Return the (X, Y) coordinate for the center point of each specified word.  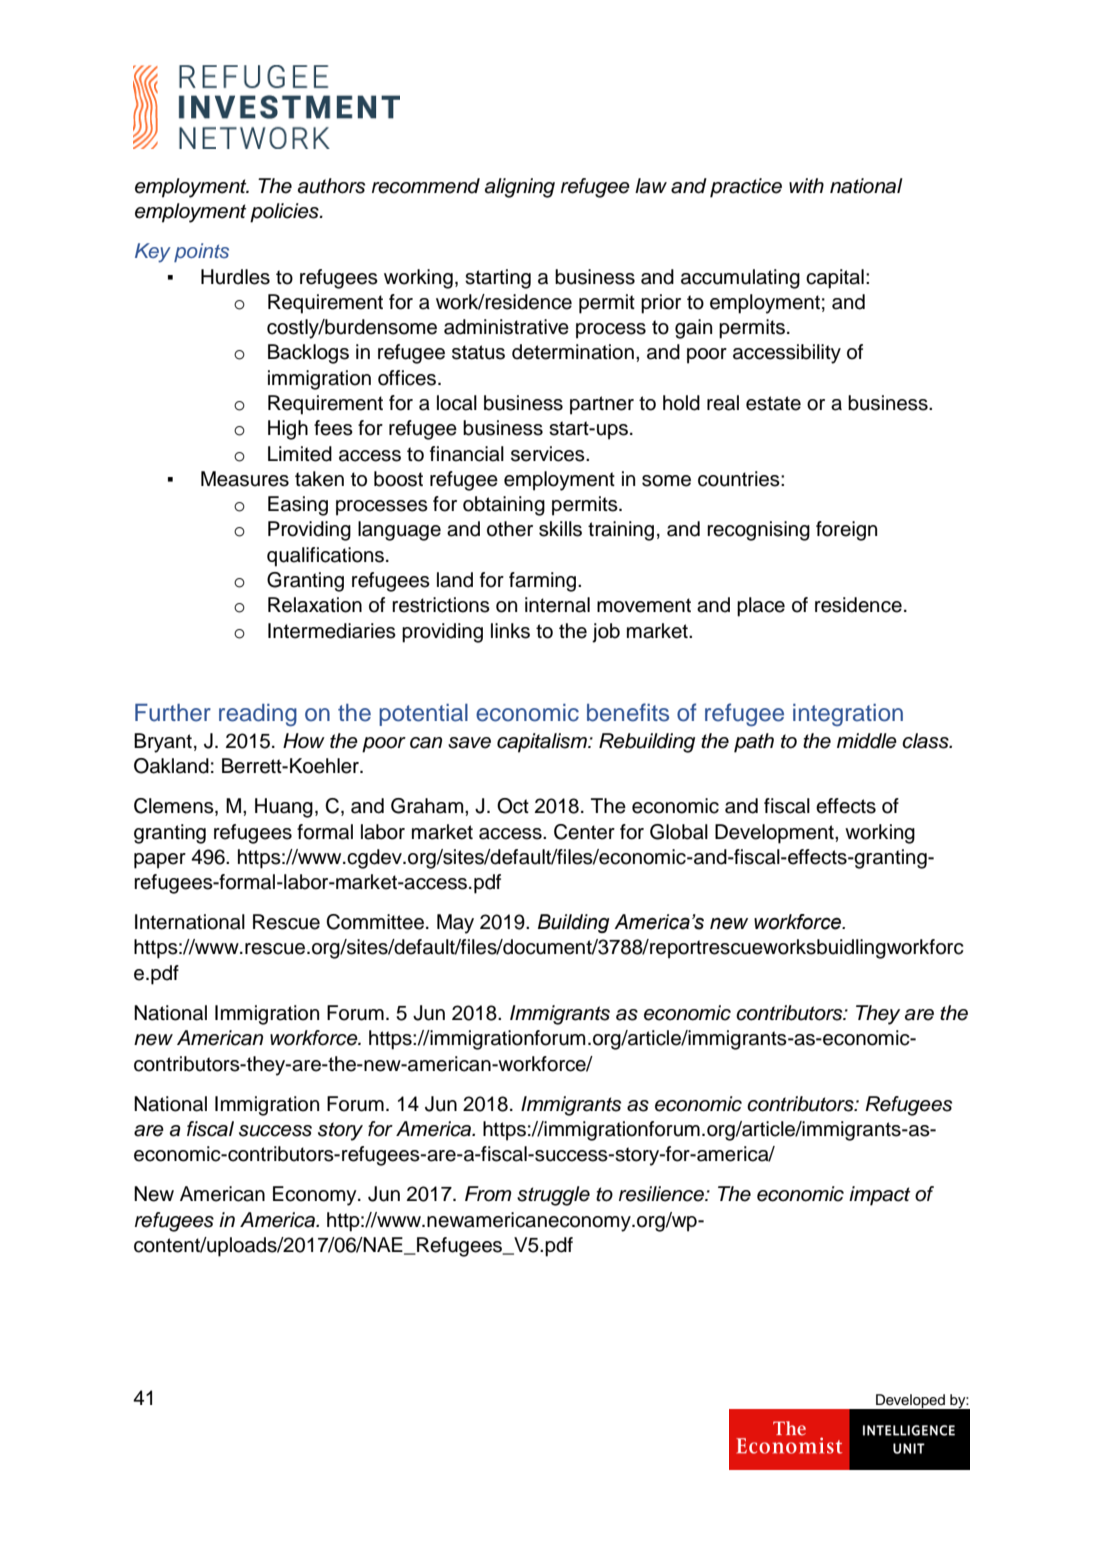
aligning (520, 188)
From (488, 1194)
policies (285, 213)
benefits (628, 712)
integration (848, 715)
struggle (553, 1196)
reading (258, 715)
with (806, 185)
